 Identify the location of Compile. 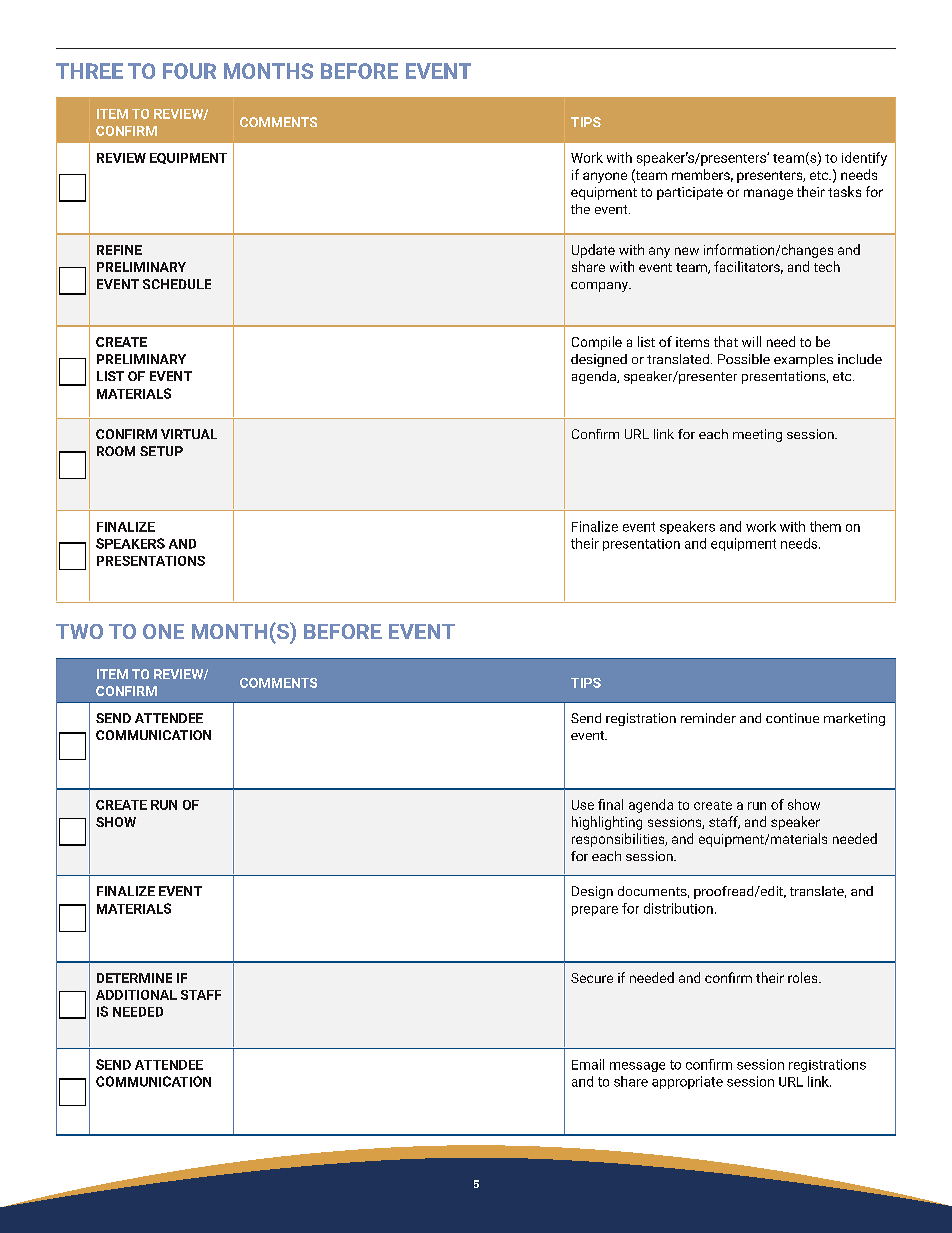
(597, 343).
